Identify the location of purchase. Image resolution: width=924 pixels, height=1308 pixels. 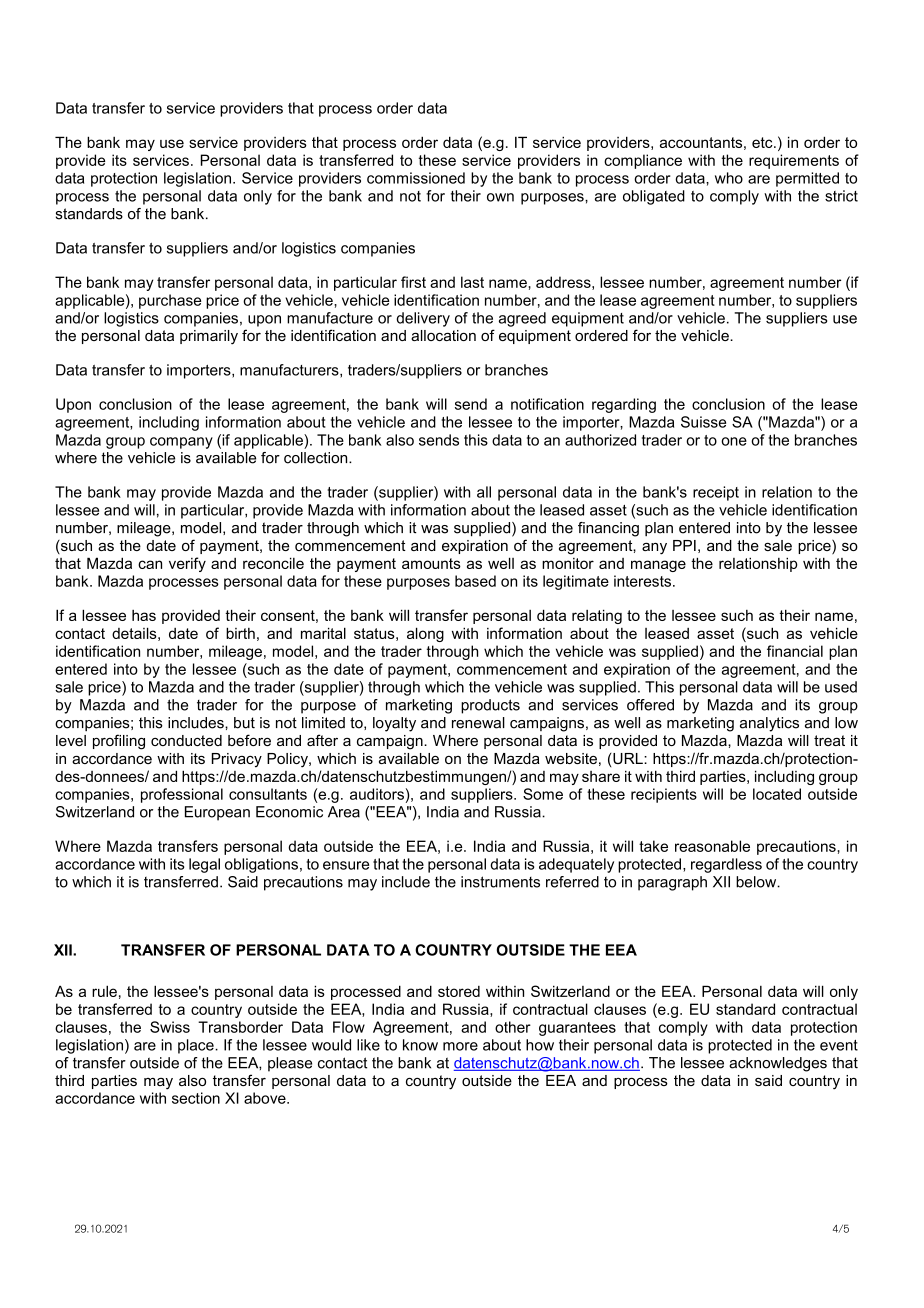
(170, 301).
